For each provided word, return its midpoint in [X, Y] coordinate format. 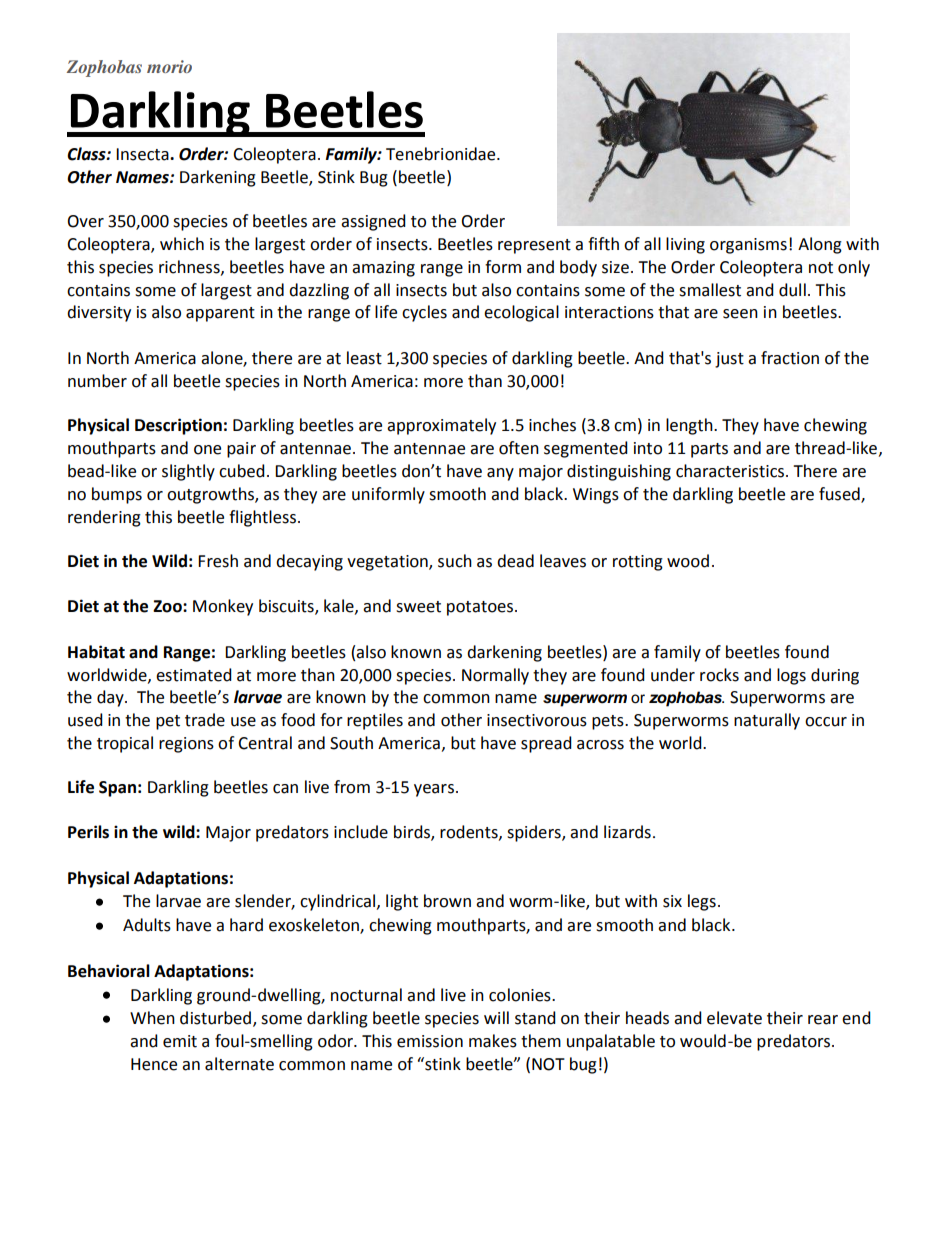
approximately [441, 426]
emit [180, 1041]
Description [178, 426]
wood [688, 561]
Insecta [143, 154]
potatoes [480, 608]
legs [702, 902]
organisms [748, 246]
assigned [373, 222]
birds [413, 833]
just [729, 360]
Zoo [168, 606]
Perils [88, 832]
